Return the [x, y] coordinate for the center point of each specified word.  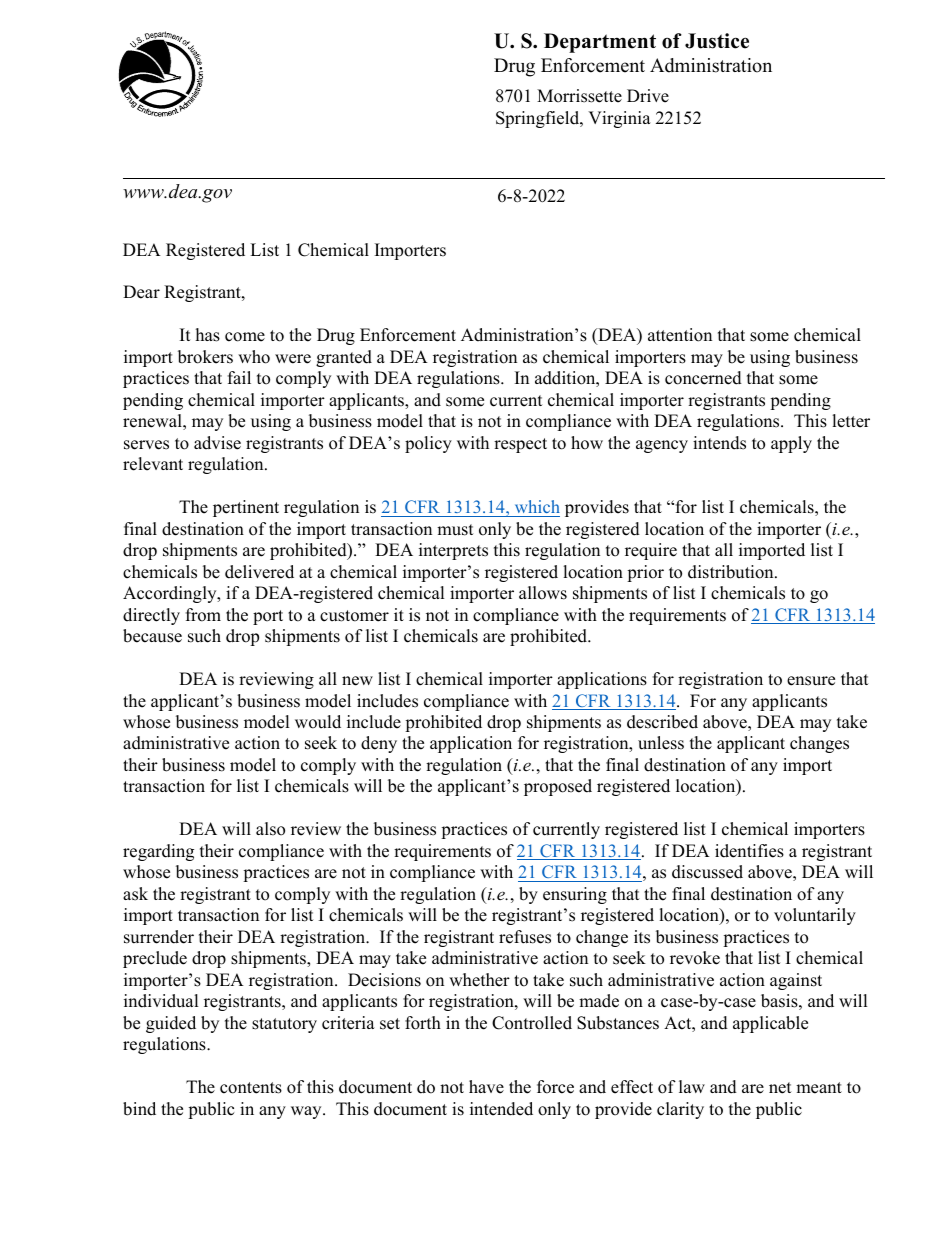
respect [520, 445]
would [318, 722]
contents [251, 1088]
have [486, 1087]
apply [791, 444]
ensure [811, 681]
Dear [141, 292]
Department [600, 43]
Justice [717, 41]
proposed [558, 787]
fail [239, 377]
